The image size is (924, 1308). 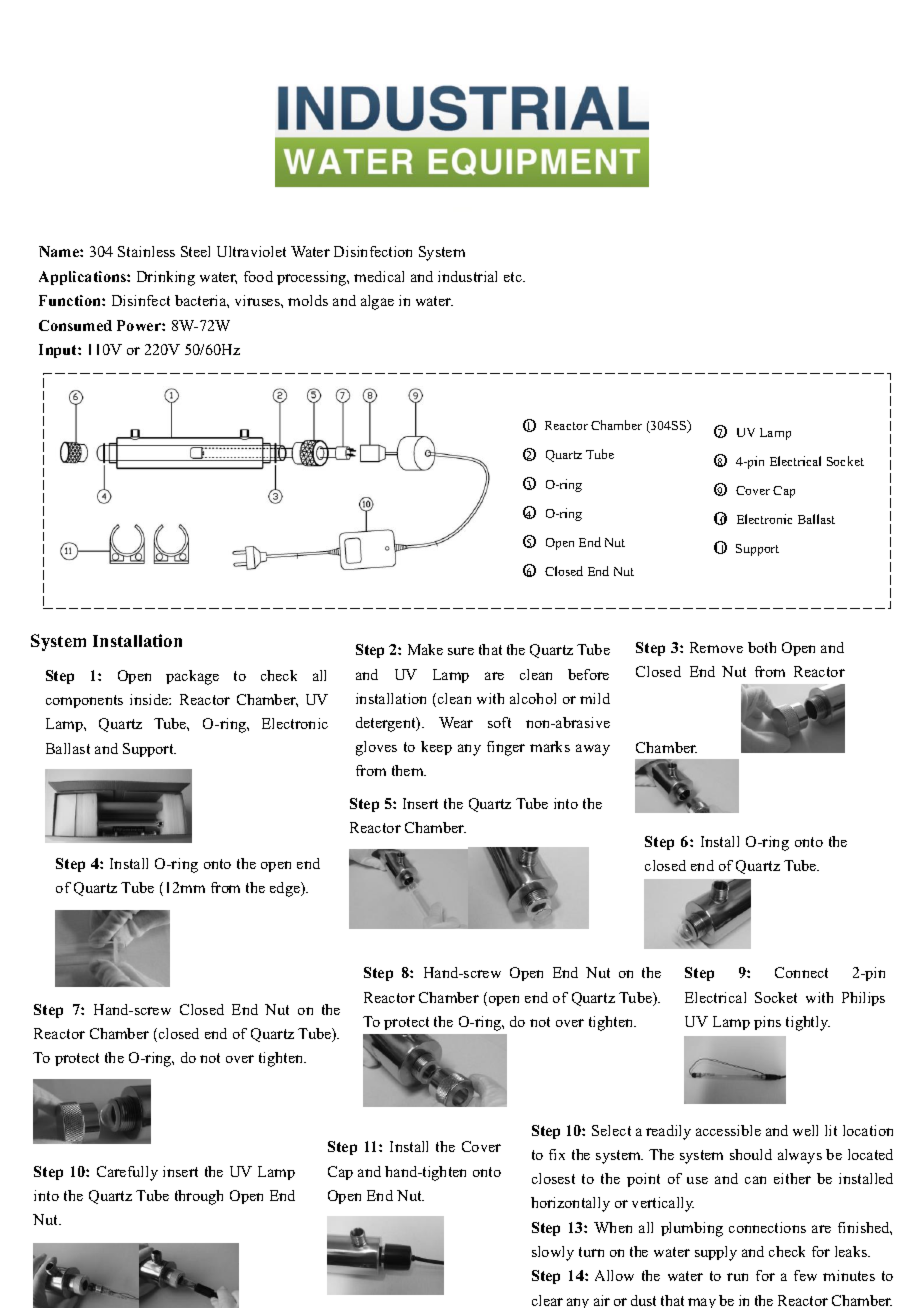 I want to click on pins, so click(x=767, y=1023).
